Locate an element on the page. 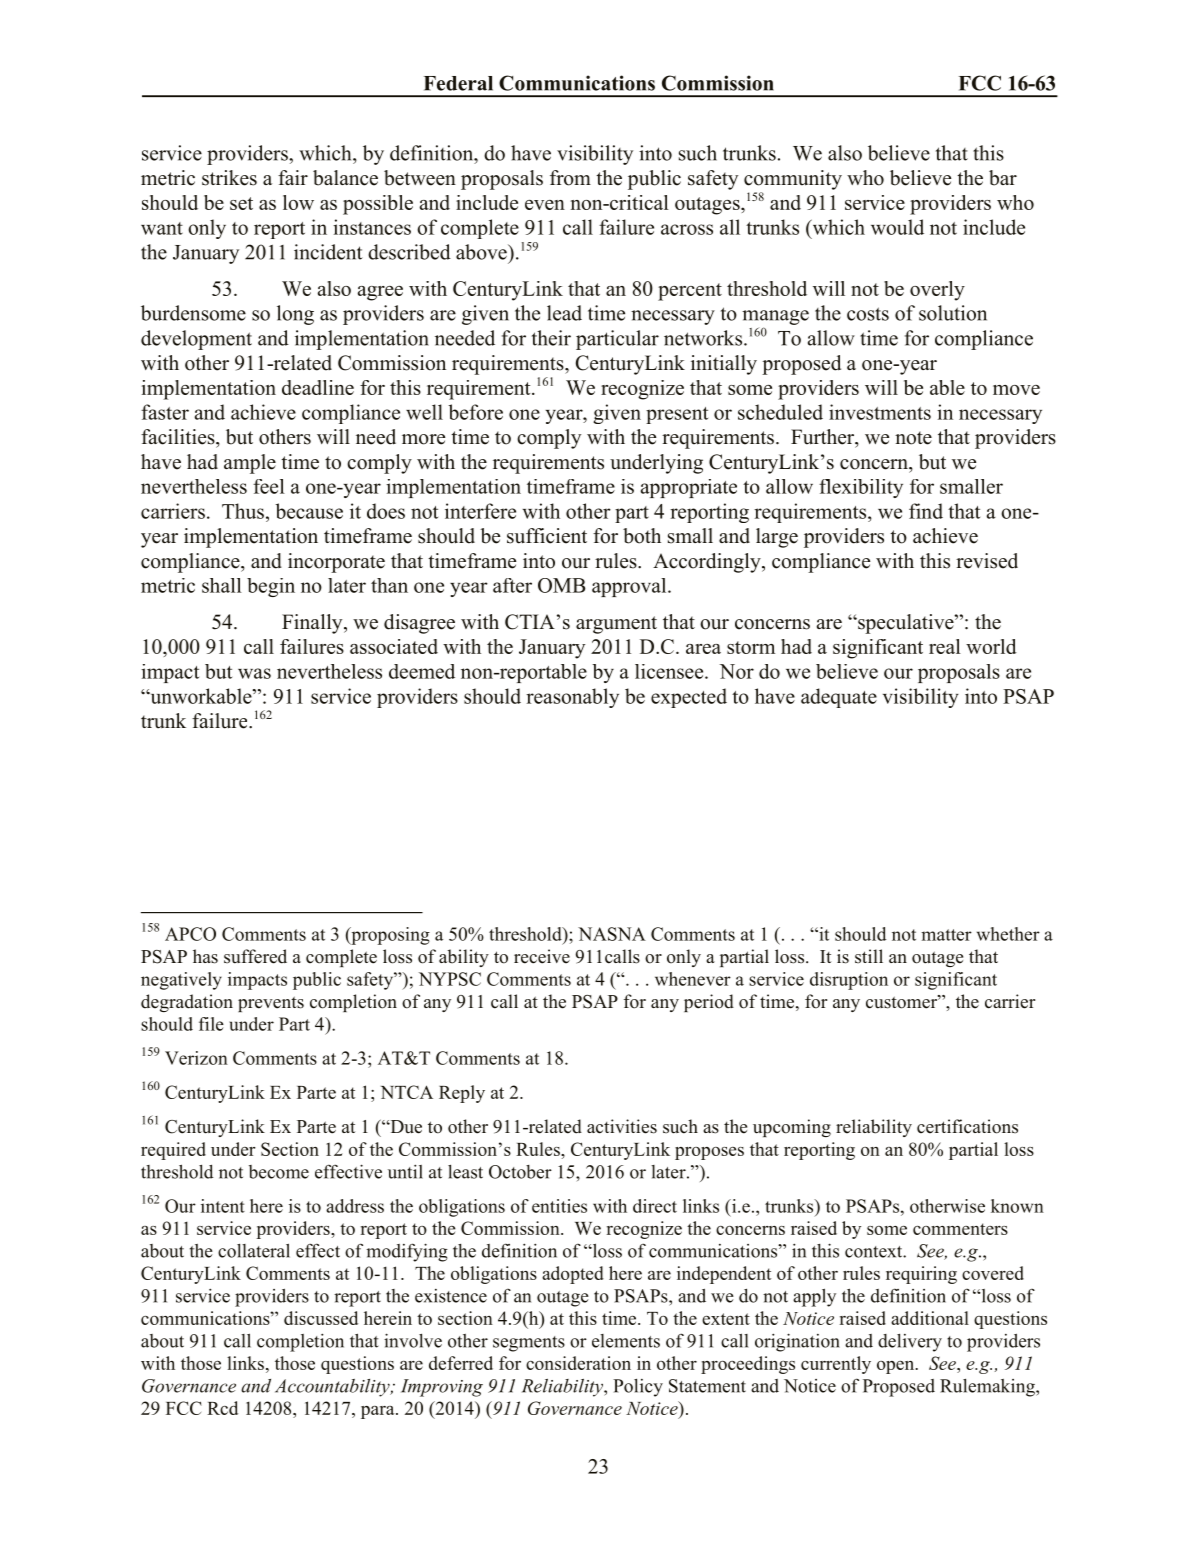 The height and width of the image is (1549, 1197). reasonably is located at coordinates (572, 698).
